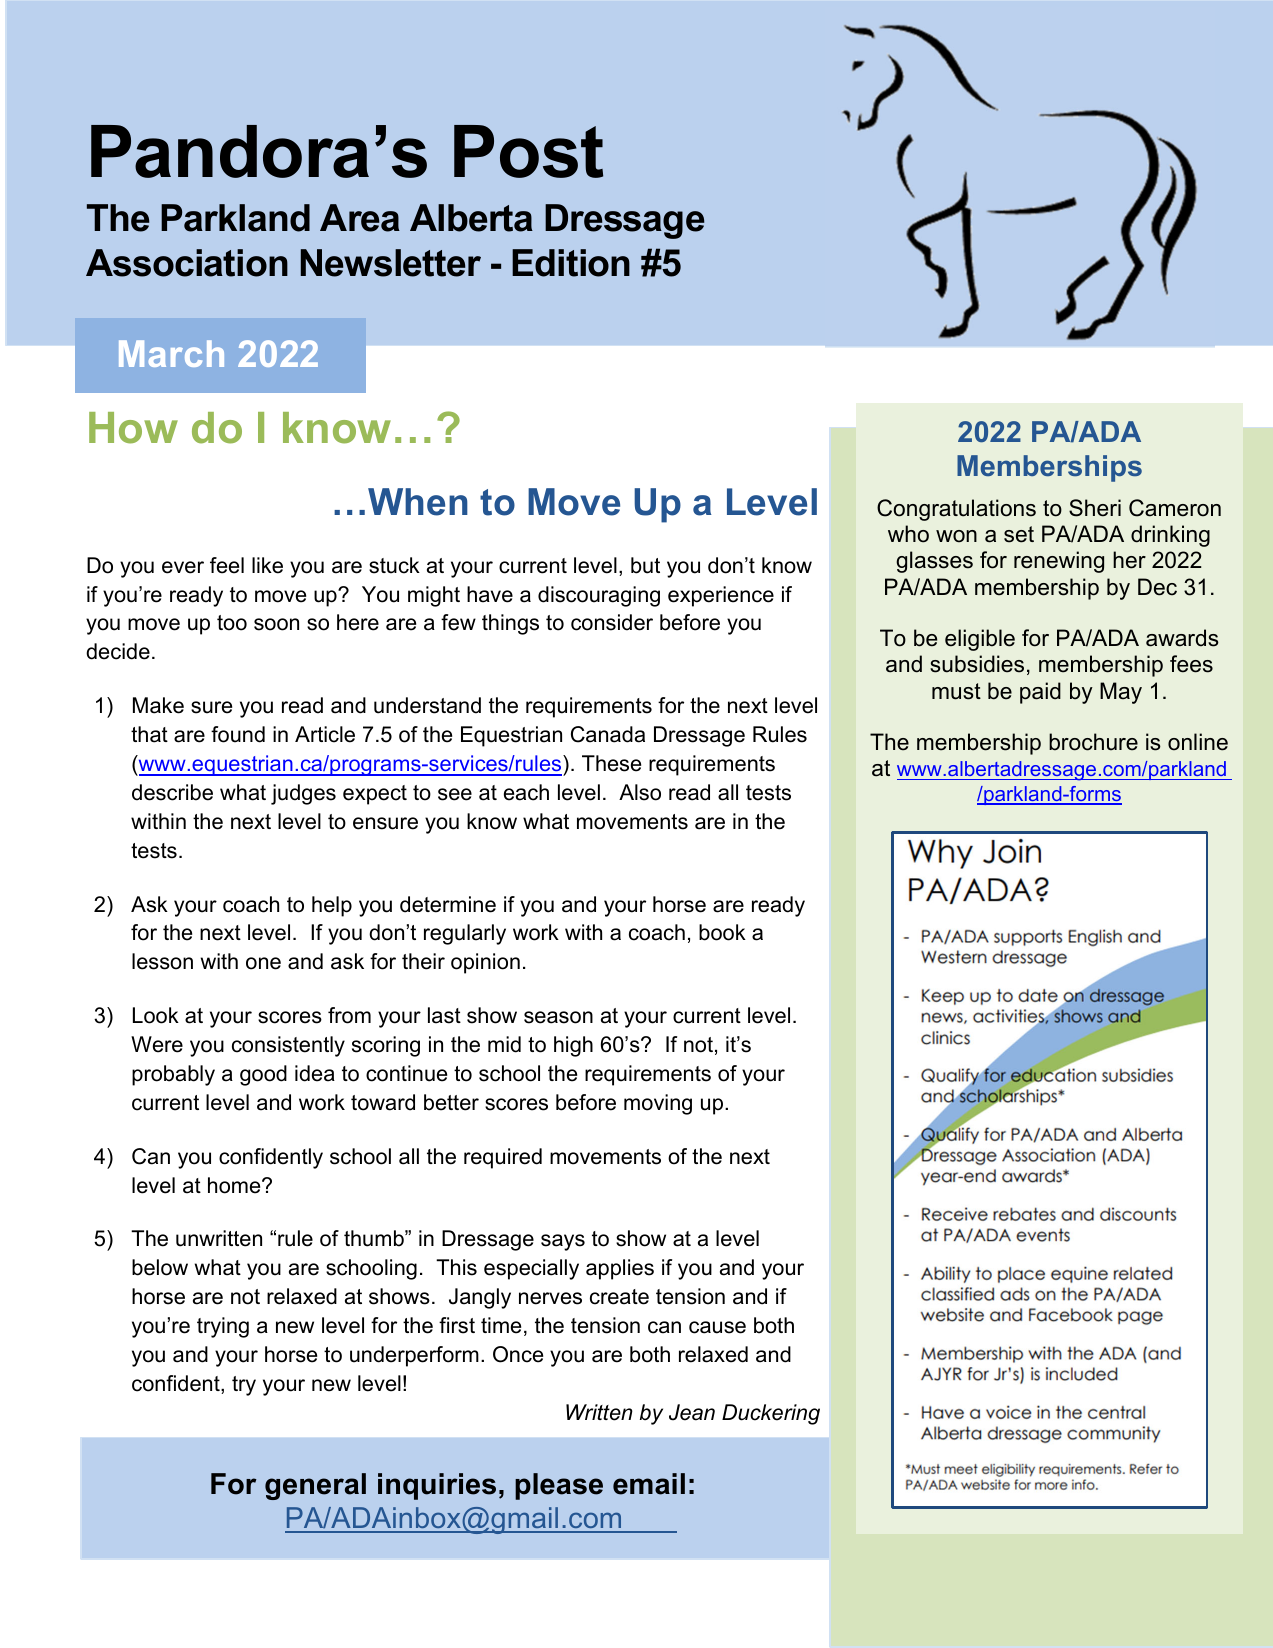 The width and height of the page is (1273, 1648). I want to click on judges, so click(303, 794).
